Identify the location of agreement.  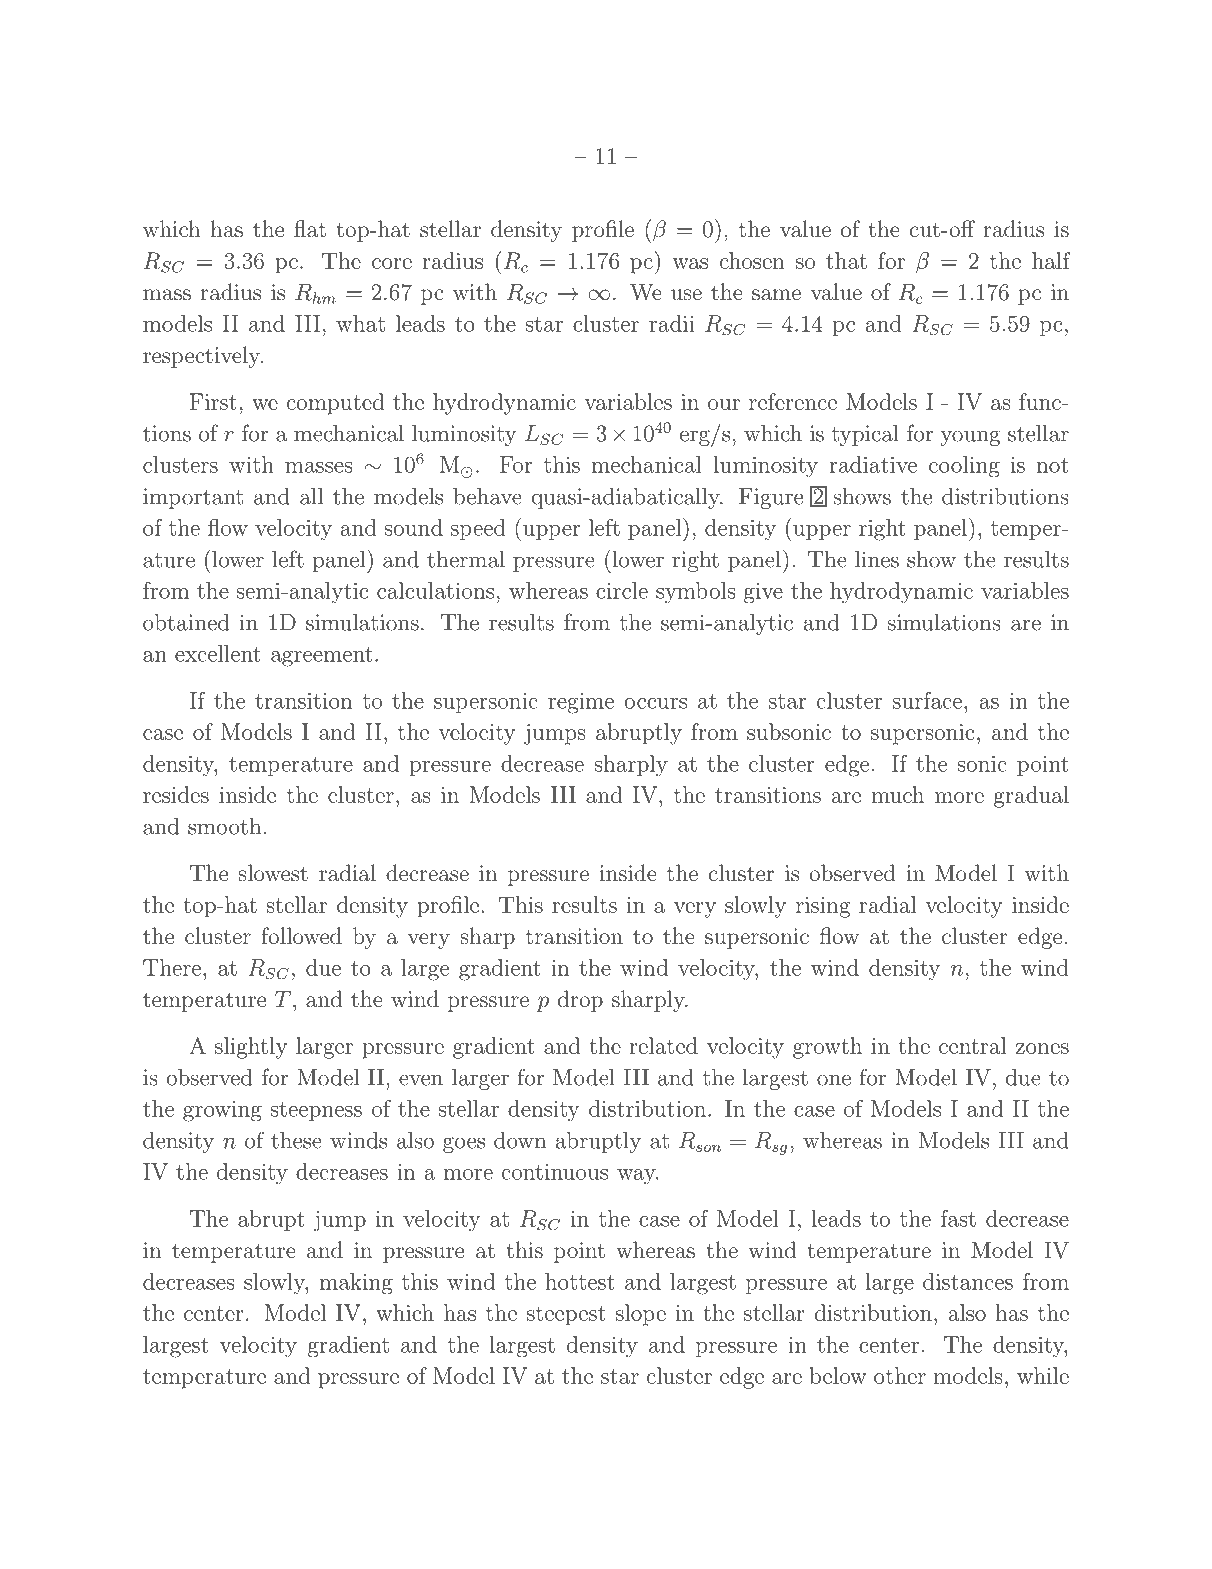
(322, 657).
